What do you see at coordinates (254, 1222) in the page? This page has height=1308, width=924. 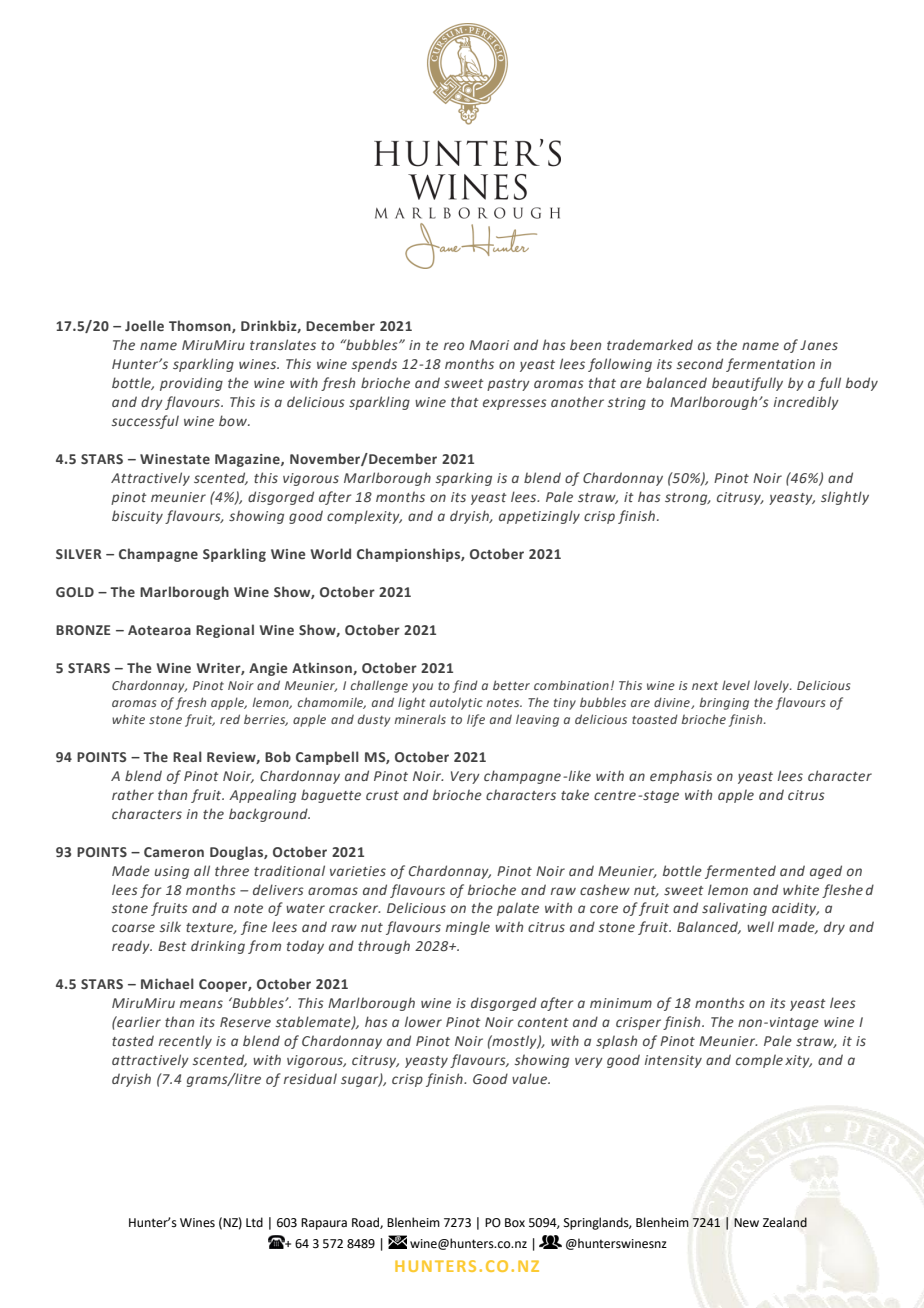 I see `Ltd` at bounding box center [254, 1222].
